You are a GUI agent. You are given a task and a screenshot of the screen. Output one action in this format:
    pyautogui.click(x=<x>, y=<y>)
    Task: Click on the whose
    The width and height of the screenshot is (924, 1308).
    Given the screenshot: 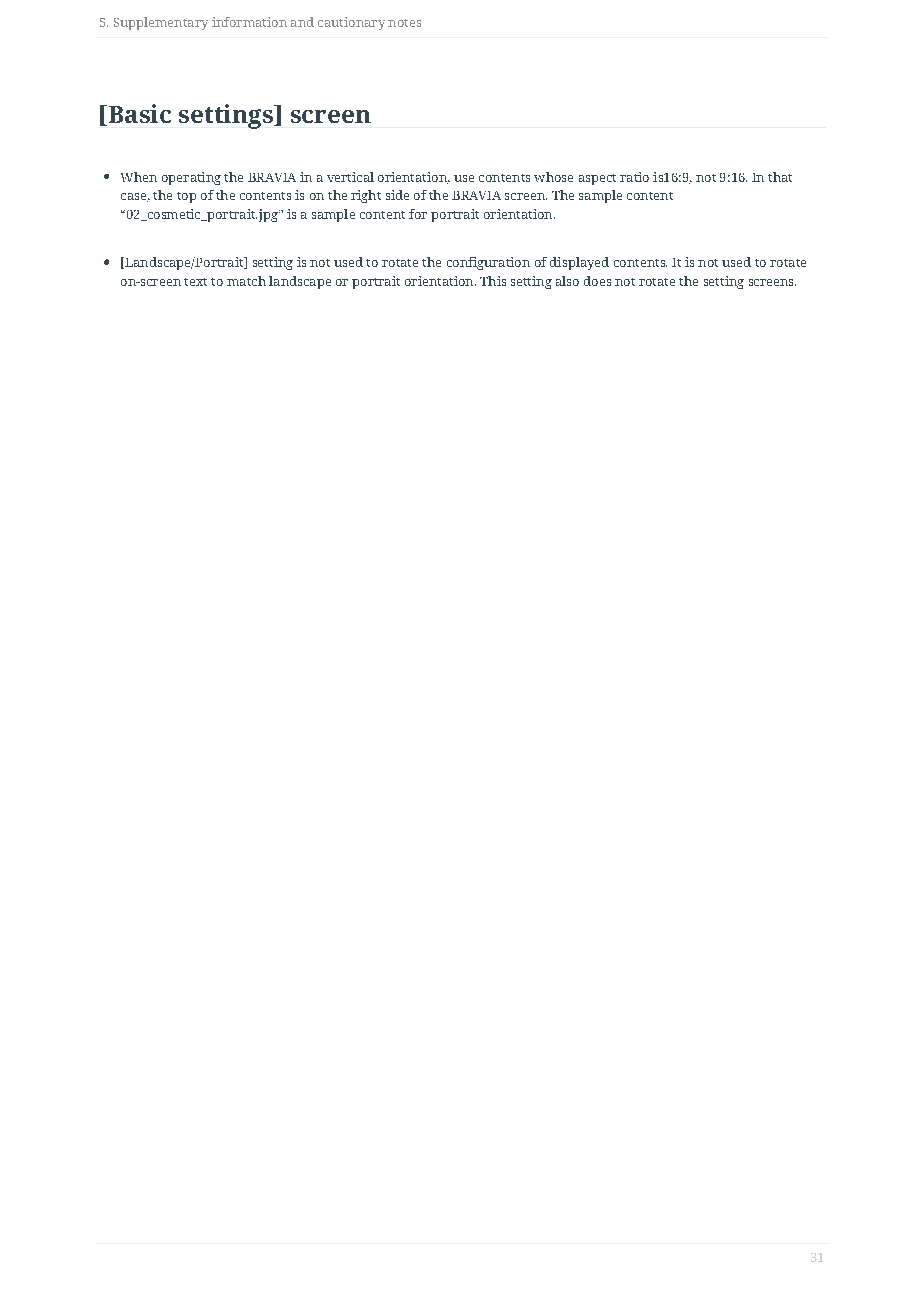 What is the action you would take?
    pyautogui.click(x=553, y=177)
